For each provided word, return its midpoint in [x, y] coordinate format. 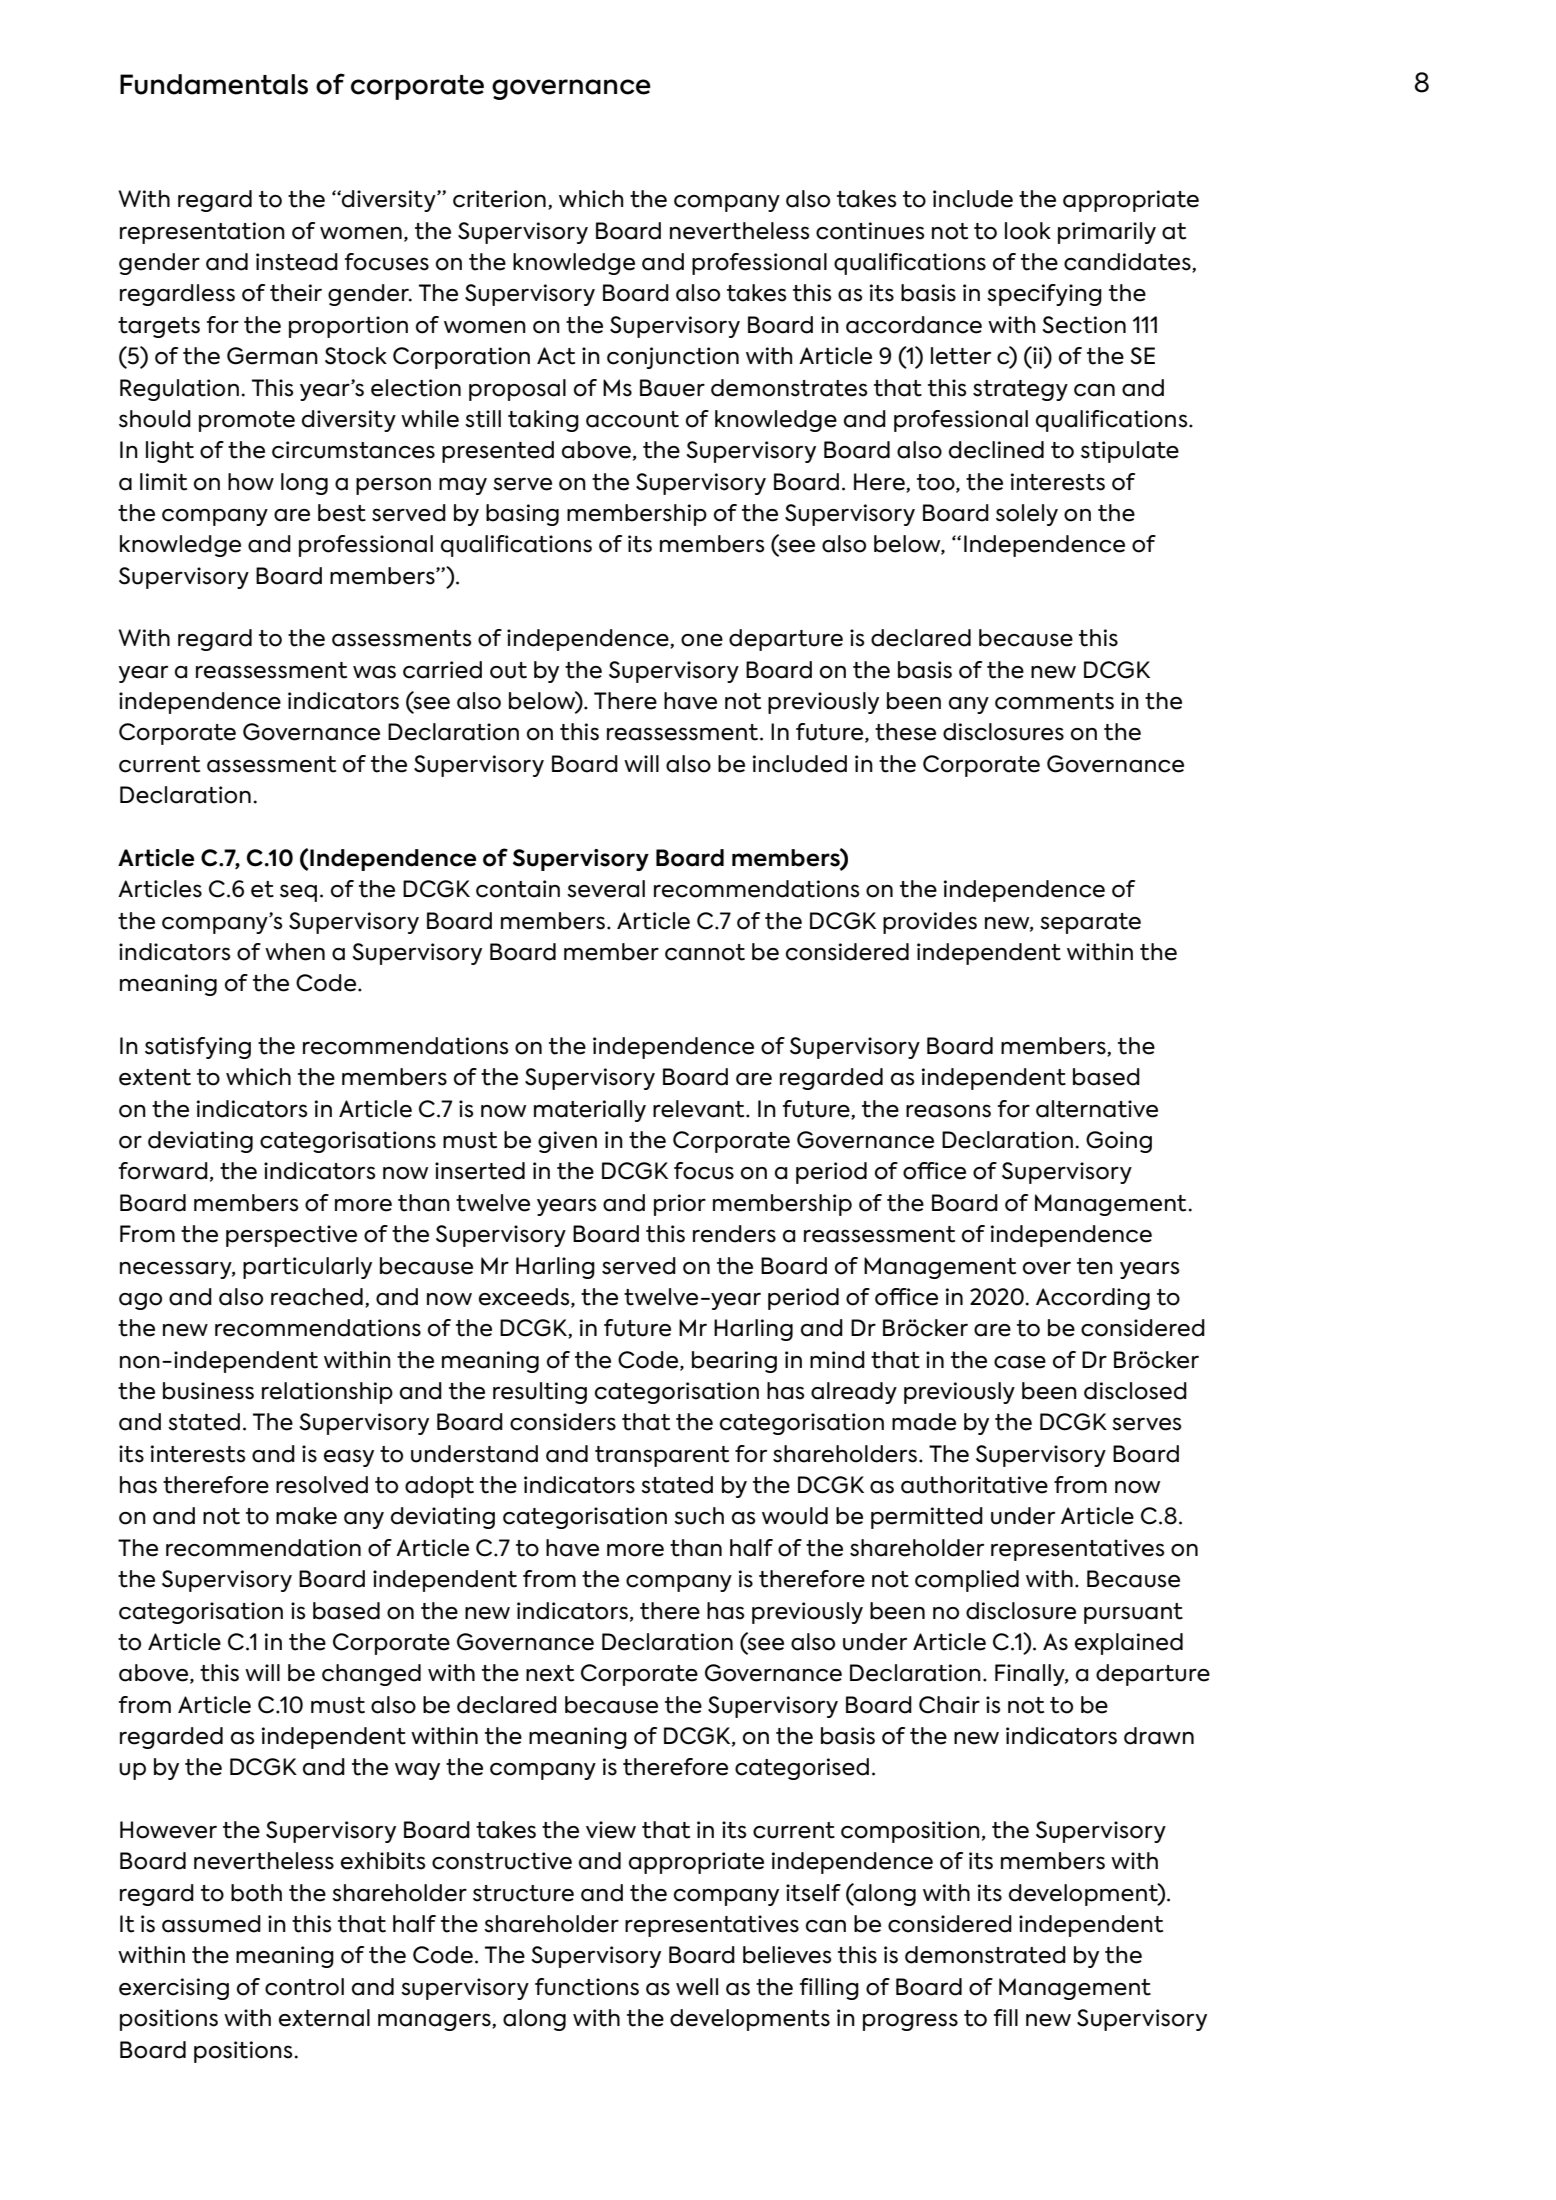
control [304, 1987]
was [374, 672]
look [1028, 231]
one [702, 640]
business [208, 1391]
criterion [499, 199]
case [1020, 1362]
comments [1054, 701]
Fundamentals [214, 84]
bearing [734, 1362]
